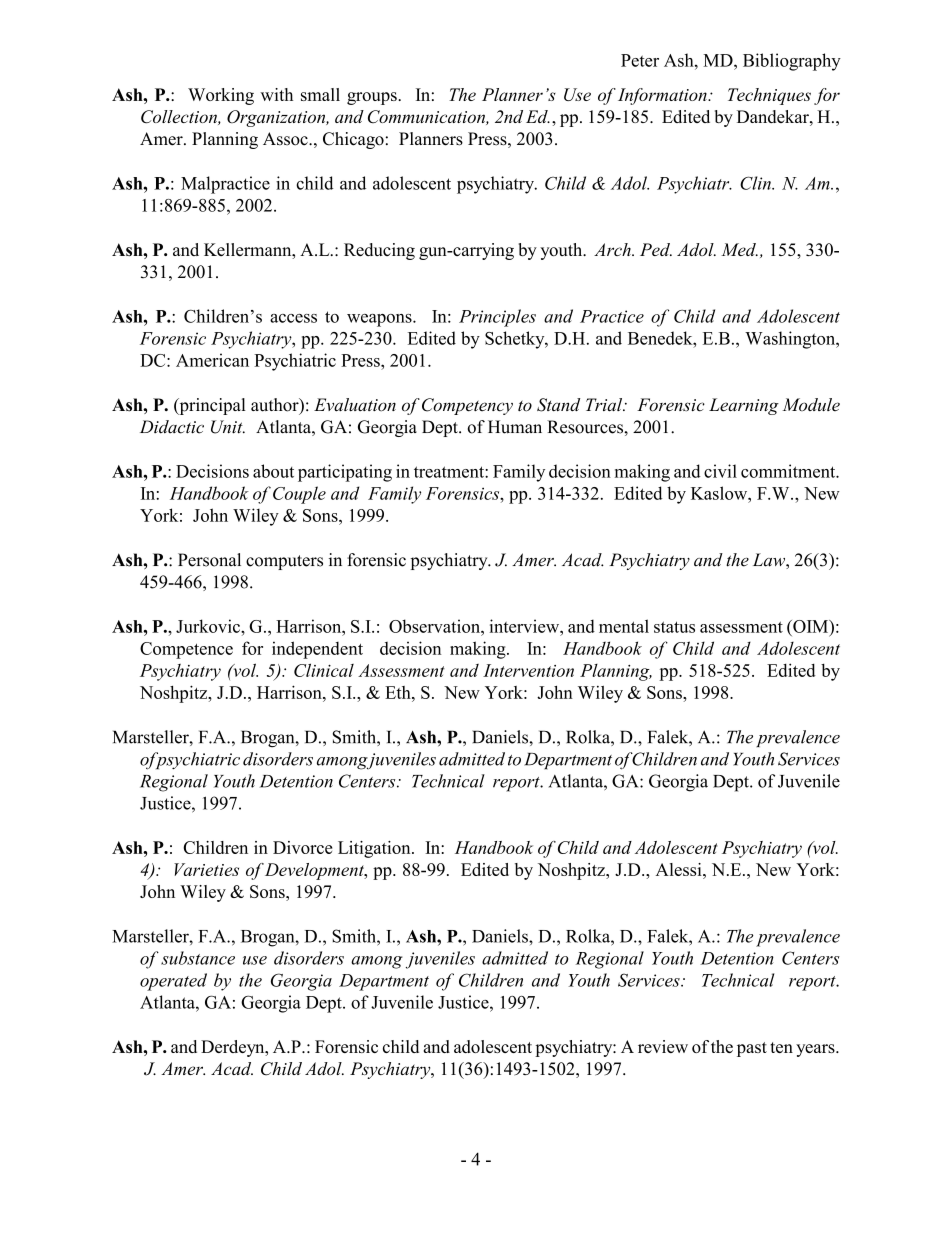 The height and width of the image is (1233, 952). Describe the element at coordinates (769, 96) in the image. I see `Techniques` at that location.
